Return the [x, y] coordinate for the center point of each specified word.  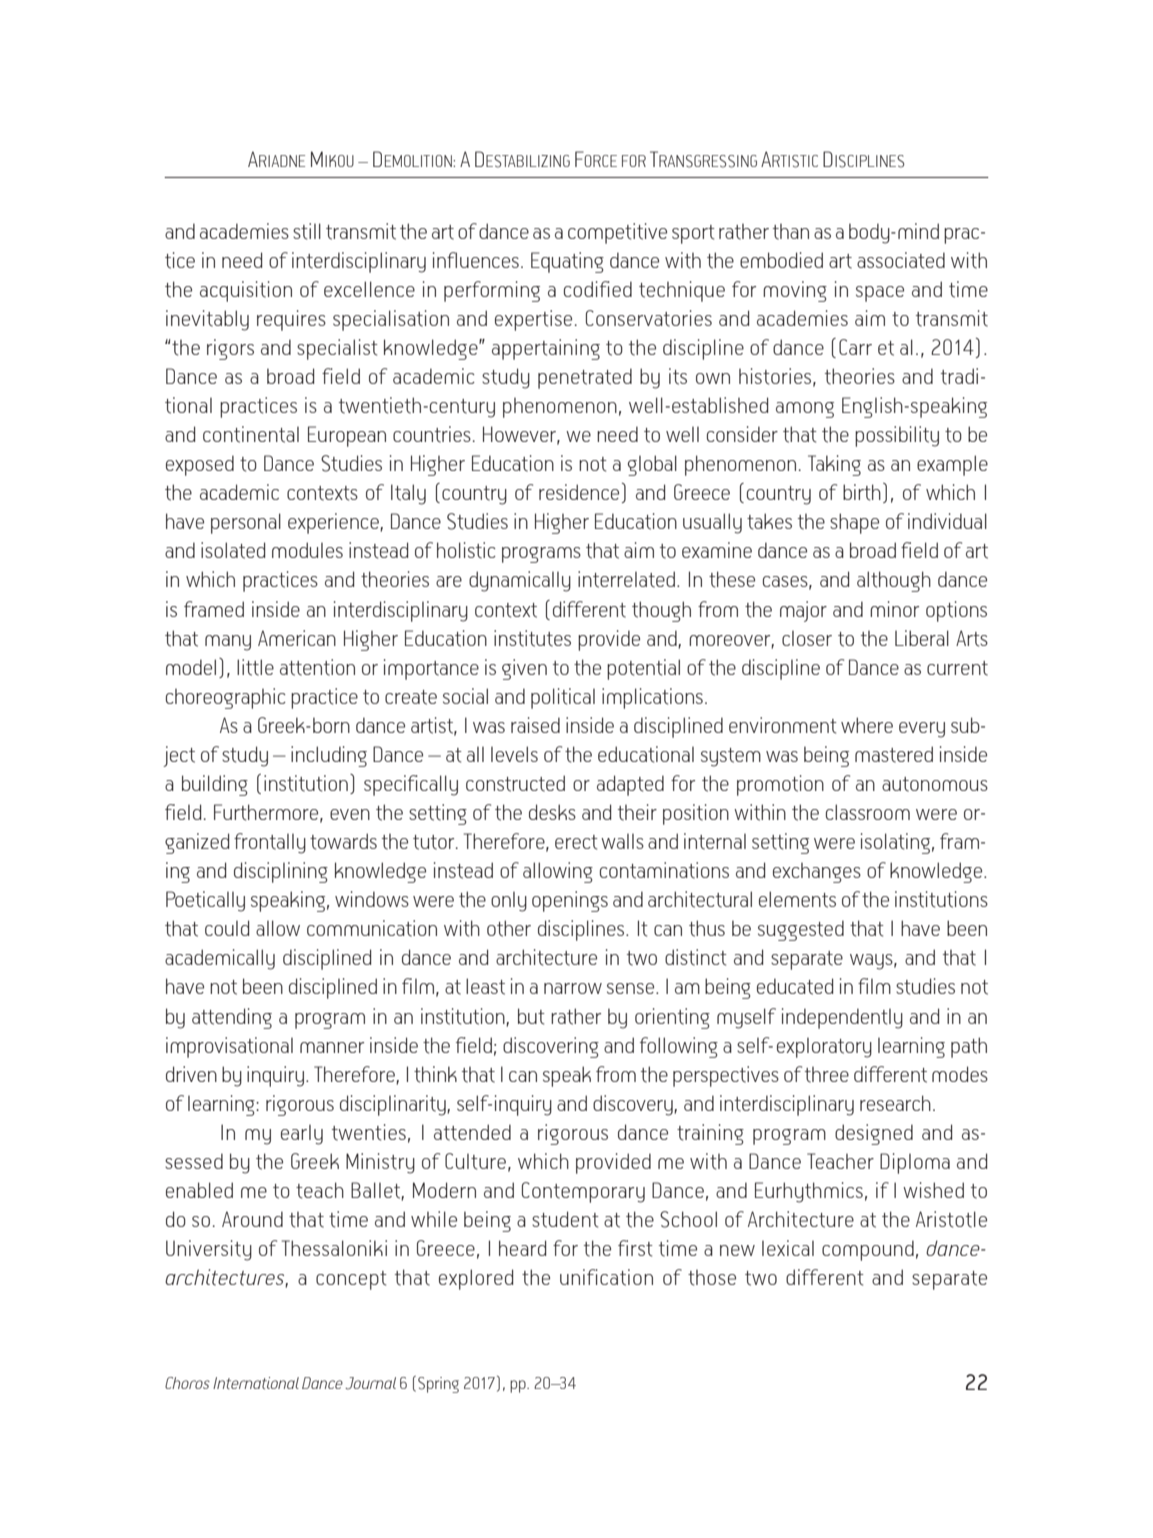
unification [606, 1277]
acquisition [246, 291]
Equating [567, 262]
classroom [868, 812]
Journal [370, 1383]
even [350, 814]
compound [868, 1250]
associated [901, 260]
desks [552, 812]
